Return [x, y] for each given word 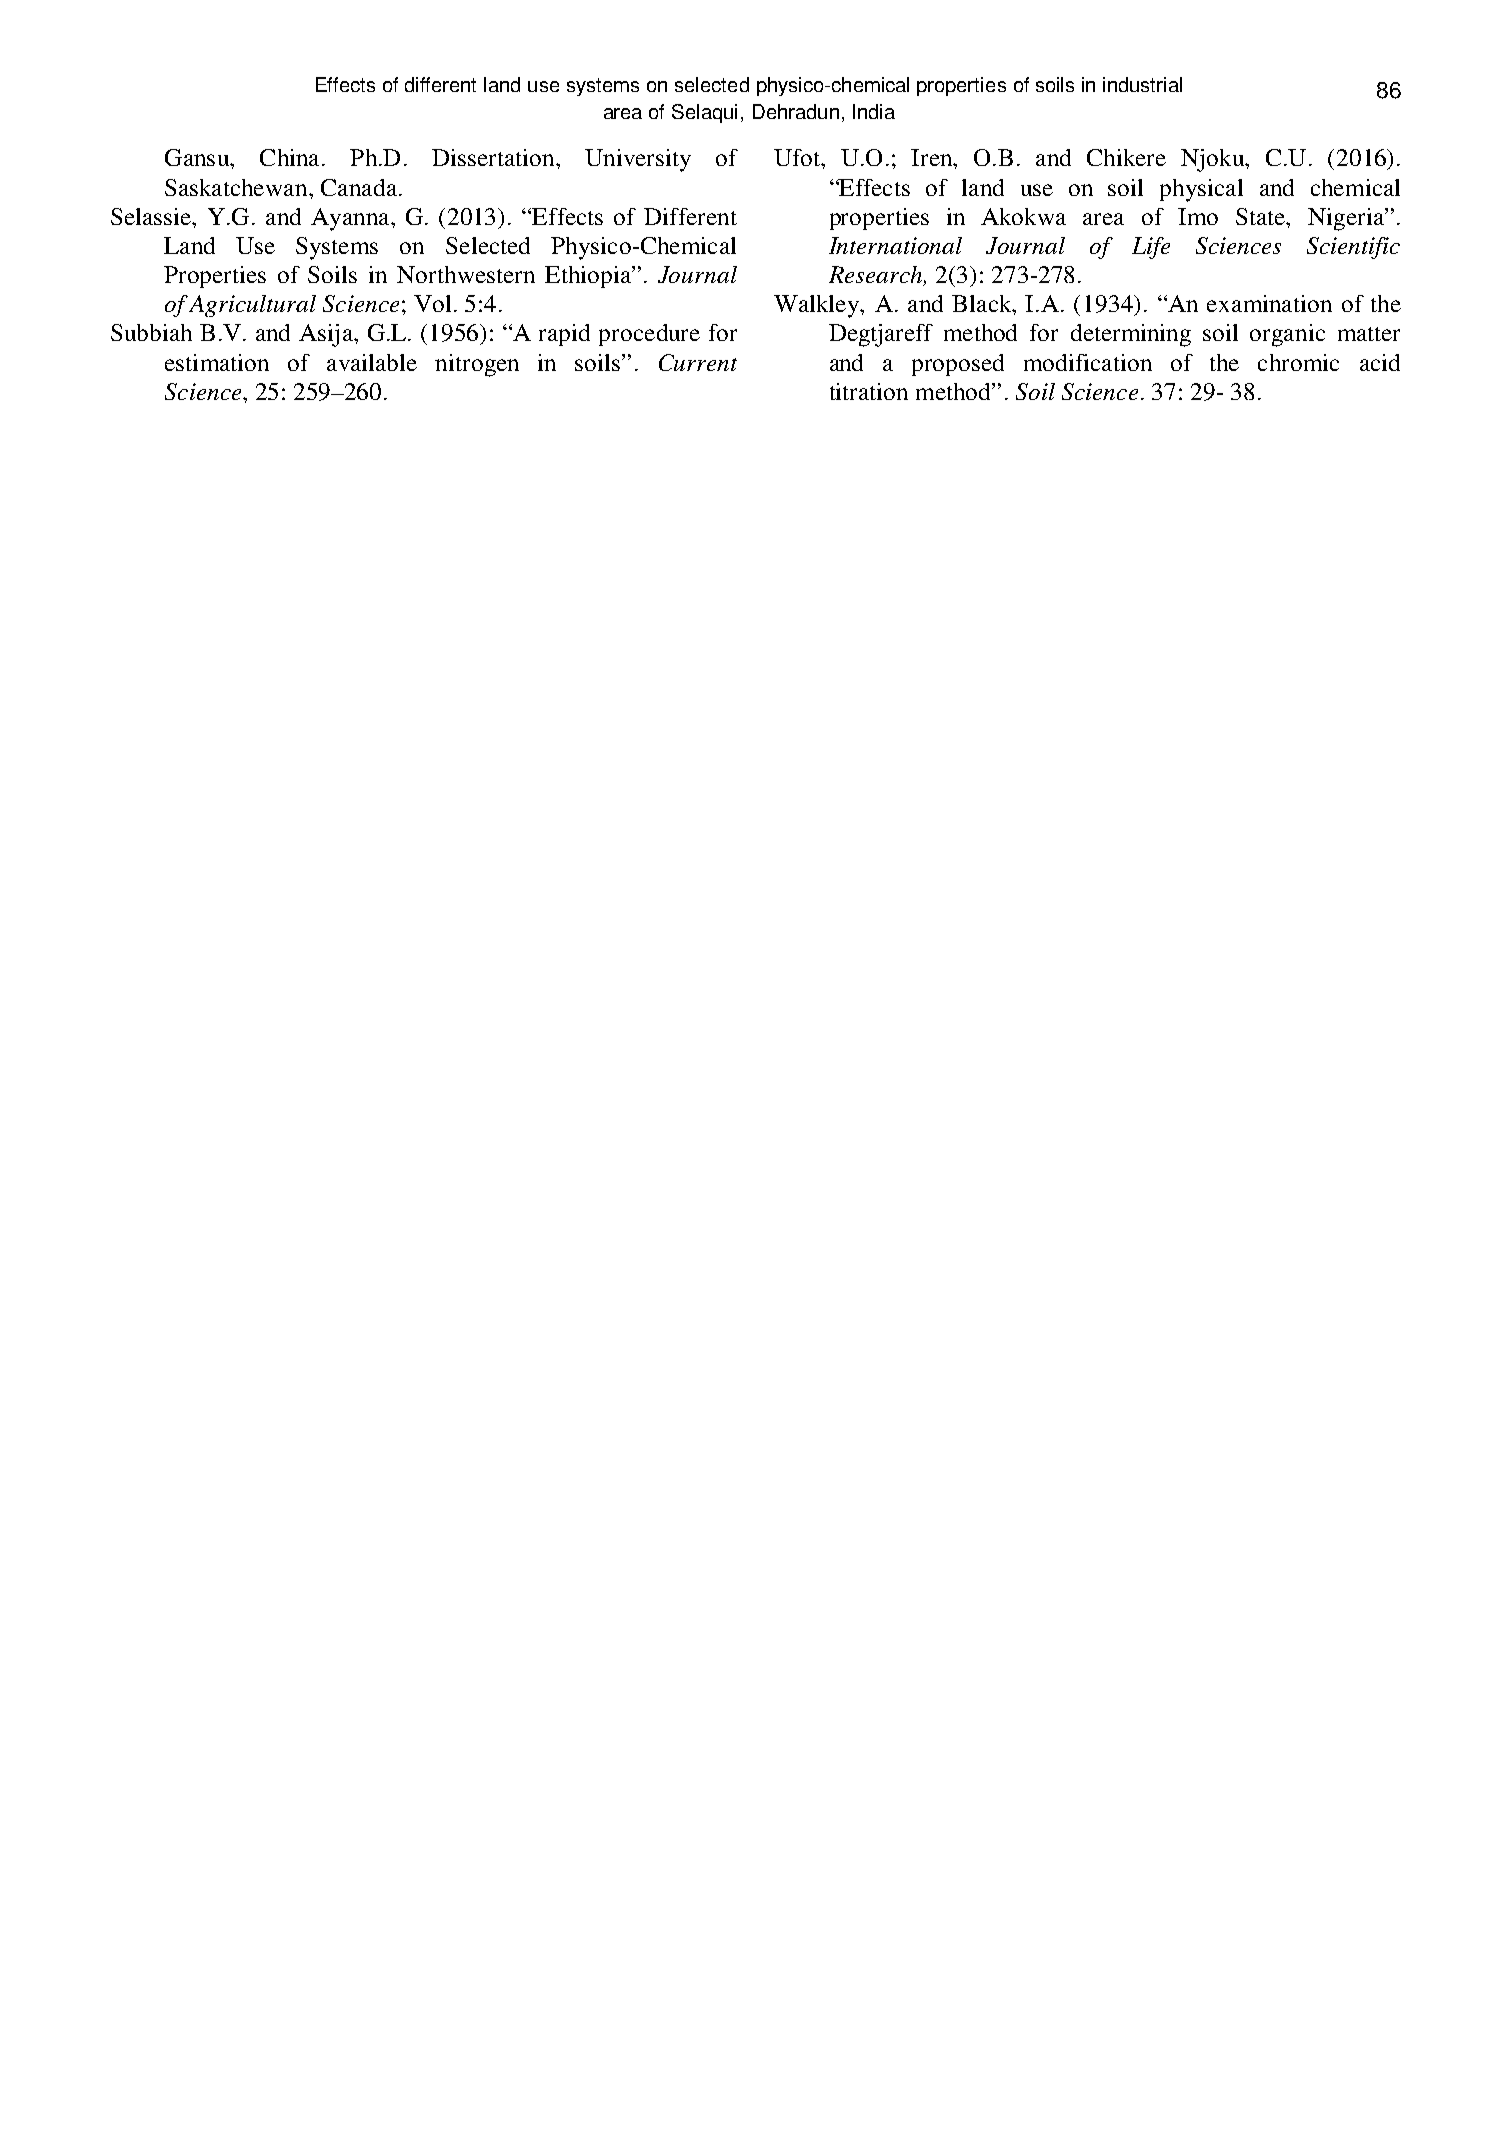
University [638, 160]
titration [869, 391]
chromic [1298, 362]
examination [1269, 303]
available [372, 362]
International [895, 245]
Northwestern [466, 274]
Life [1151, 248]
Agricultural [252, 306]
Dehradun [796, 111]
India [874, 111]
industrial [1142, 84]
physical [1201, 190]
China [289, 157]
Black [983, 303]
